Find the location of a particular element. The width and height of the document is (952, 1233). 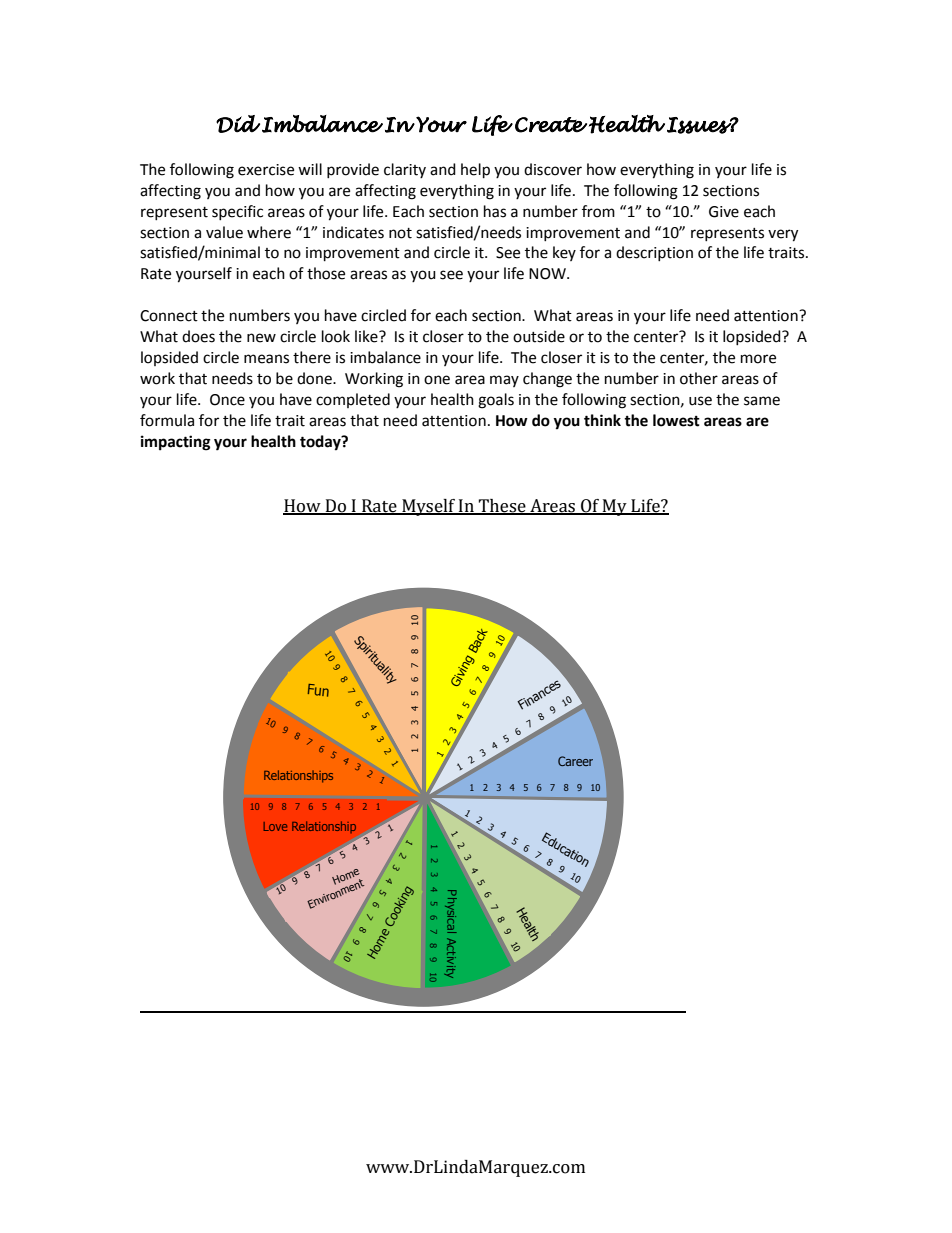

Once is located at coordinates (227, 400).
